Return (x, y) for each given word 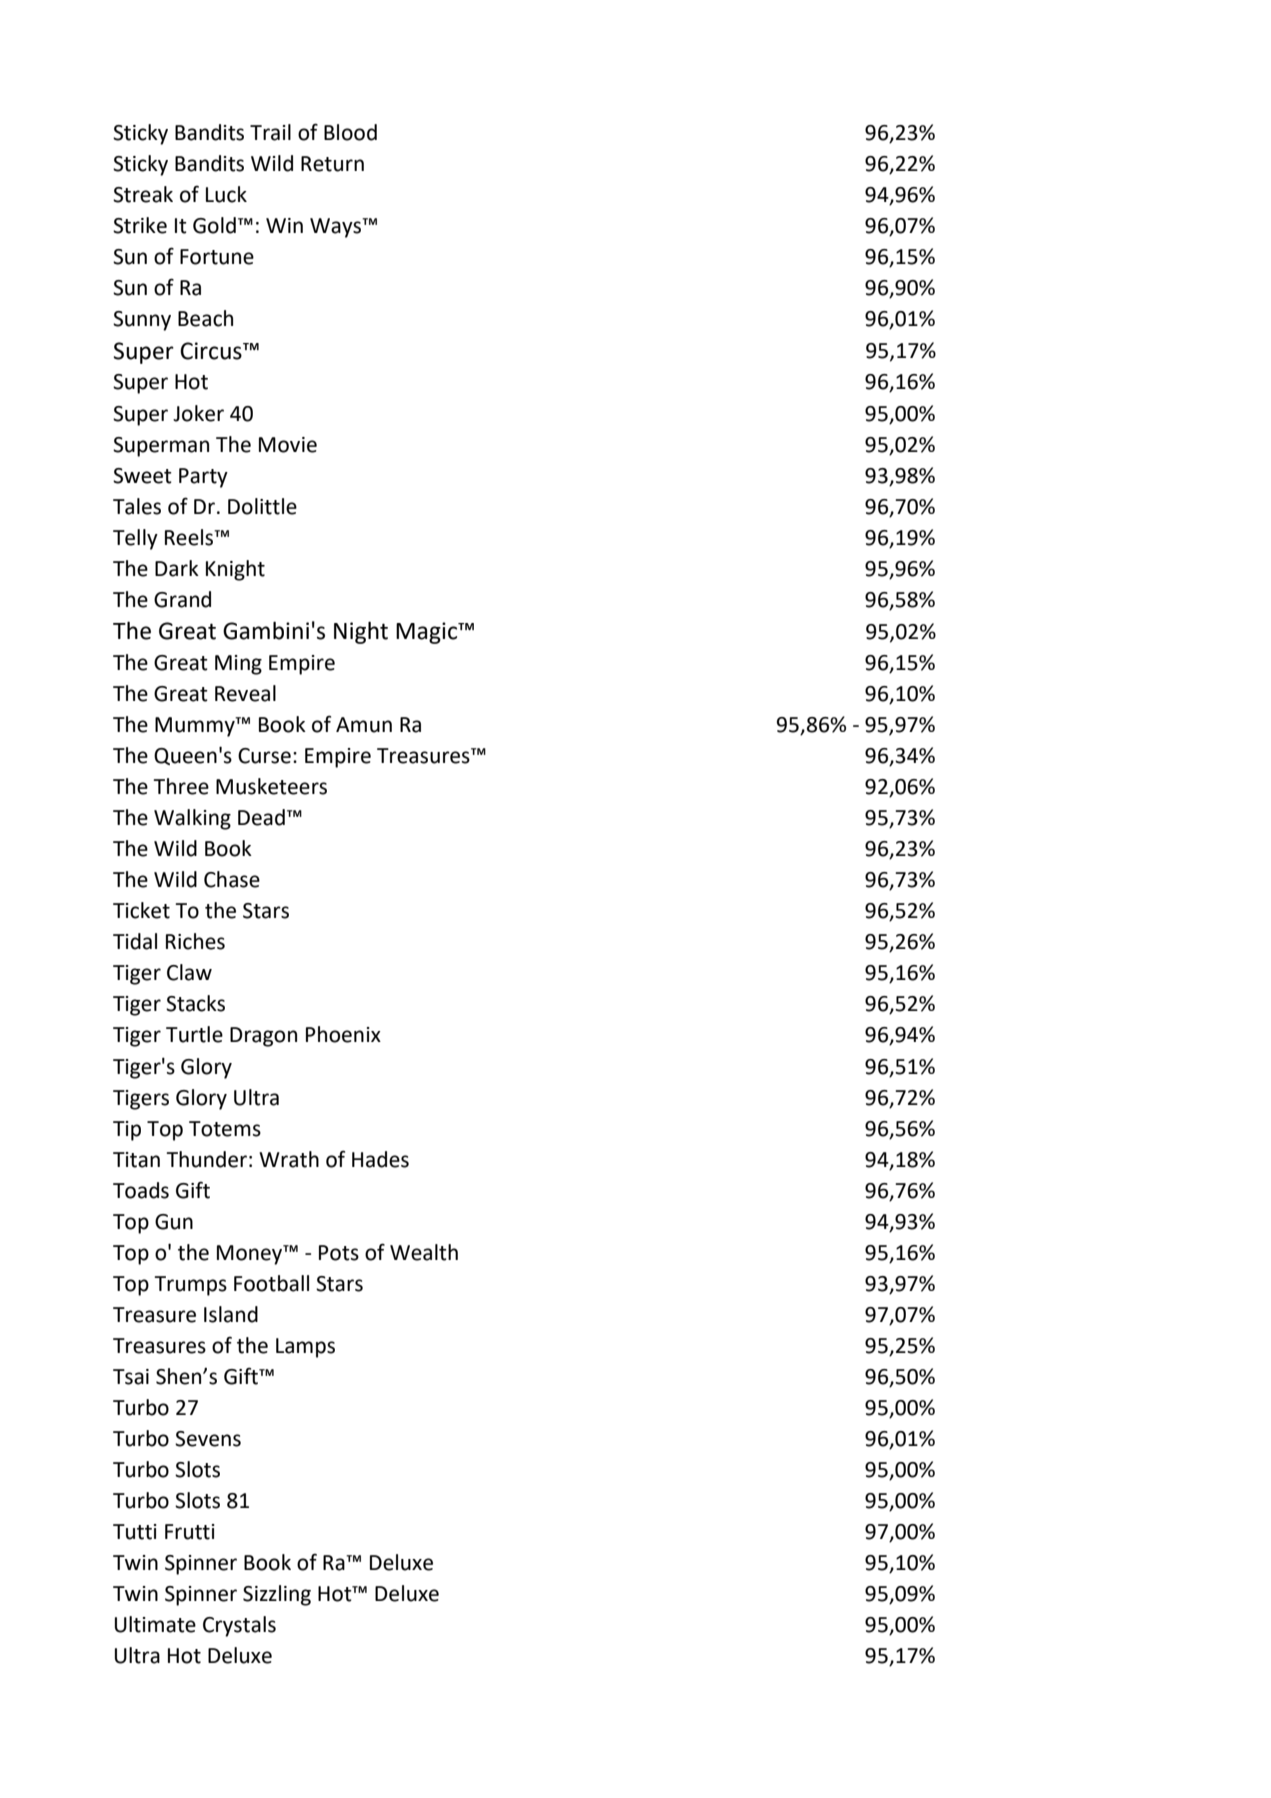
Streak (143, 194)
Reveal (245, 693)
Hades (380, 1159)
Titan (136, 1160)
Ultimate (155, 1624)
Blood (350, 132)
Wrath (289, 1159)
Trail (270, 132)
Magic (428, 633)
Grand (182, 599)
